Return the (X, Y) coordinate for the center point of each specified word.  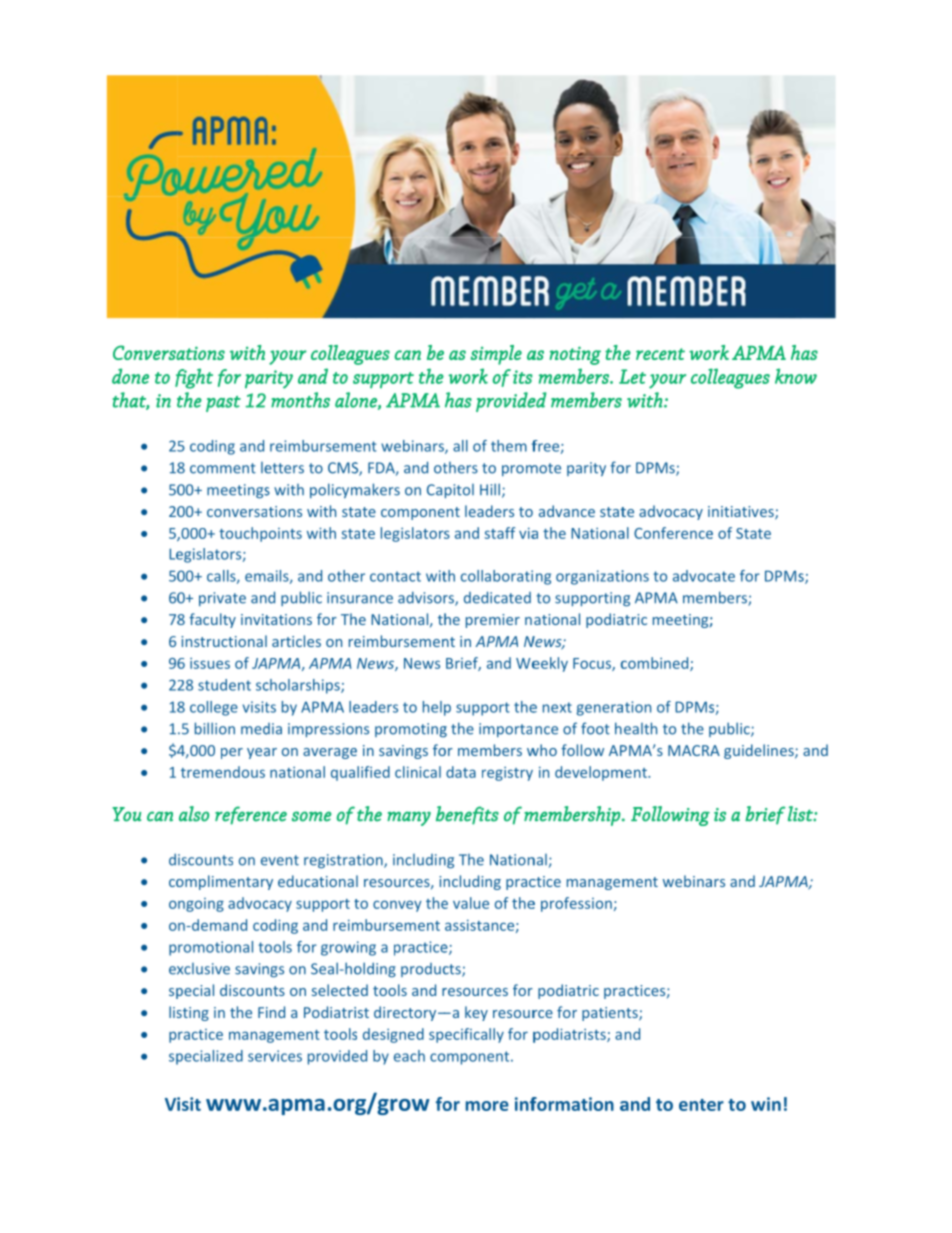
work (468, 376)
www (233, 1105)
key (476, 1013)
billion (215, 728)
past (223, 404)
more (487, 1106)
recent (660, 354)
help (437, 708)
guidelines (760, 751)
